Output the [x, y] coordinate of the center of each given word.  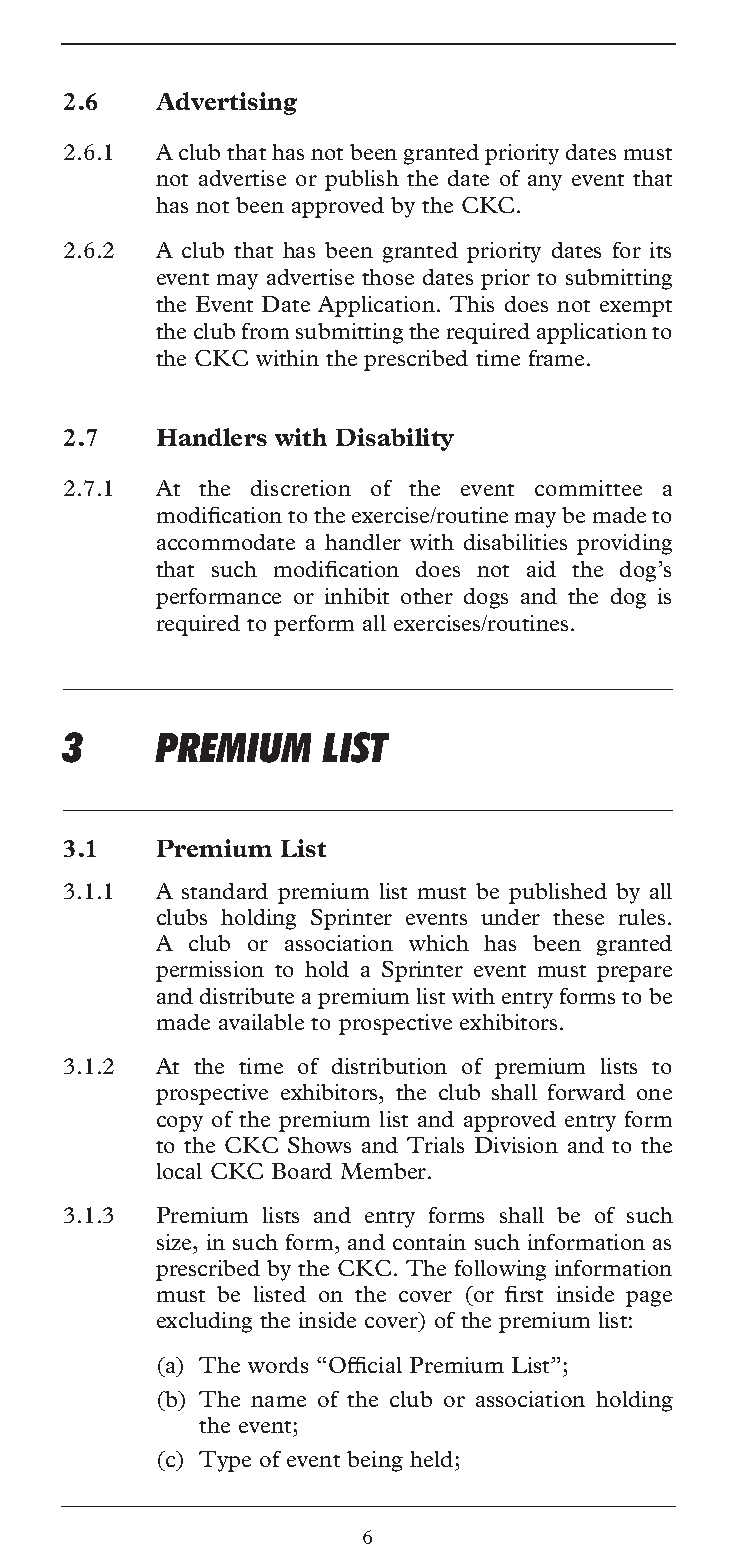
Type [225, 1461]
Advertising [226, 103]
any [545, 183]
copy [180, 1124]
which [439, 943]
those [388, 277]
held [431, 1459]
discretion [301, 488]
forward [586, 1092]
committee [588, 488]
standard [225, 891]
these [578, 917]
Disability [395, 439]
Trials [435, 1145]
